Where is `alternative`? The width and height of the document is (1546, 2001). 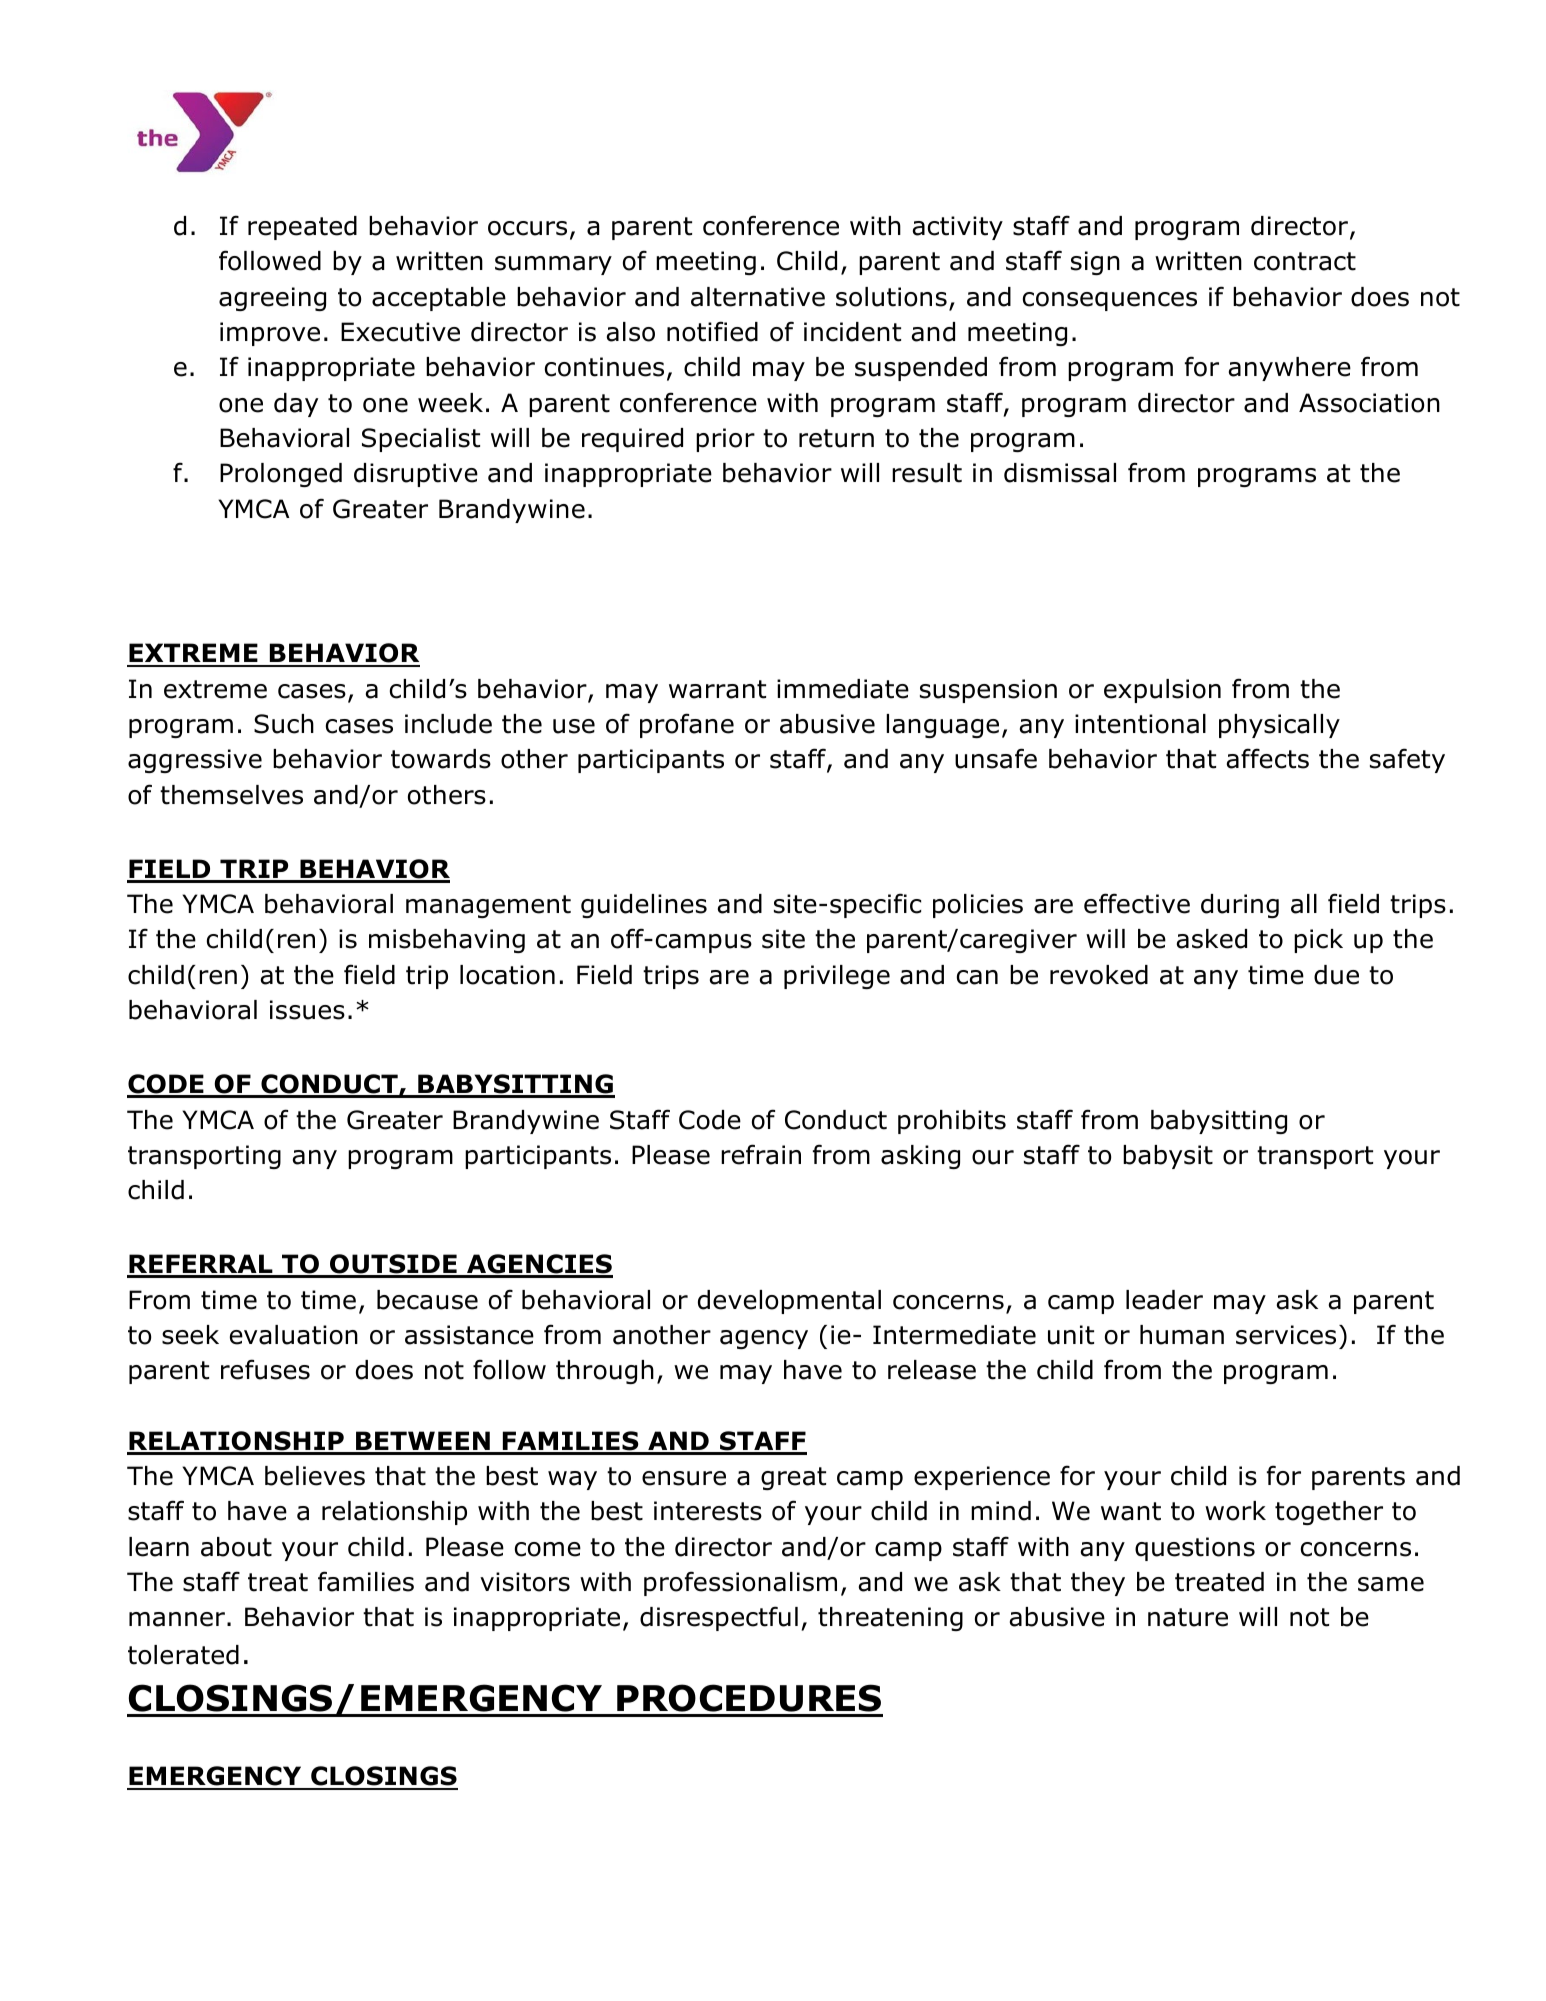 alternative is located at coordinates (758, 297).
